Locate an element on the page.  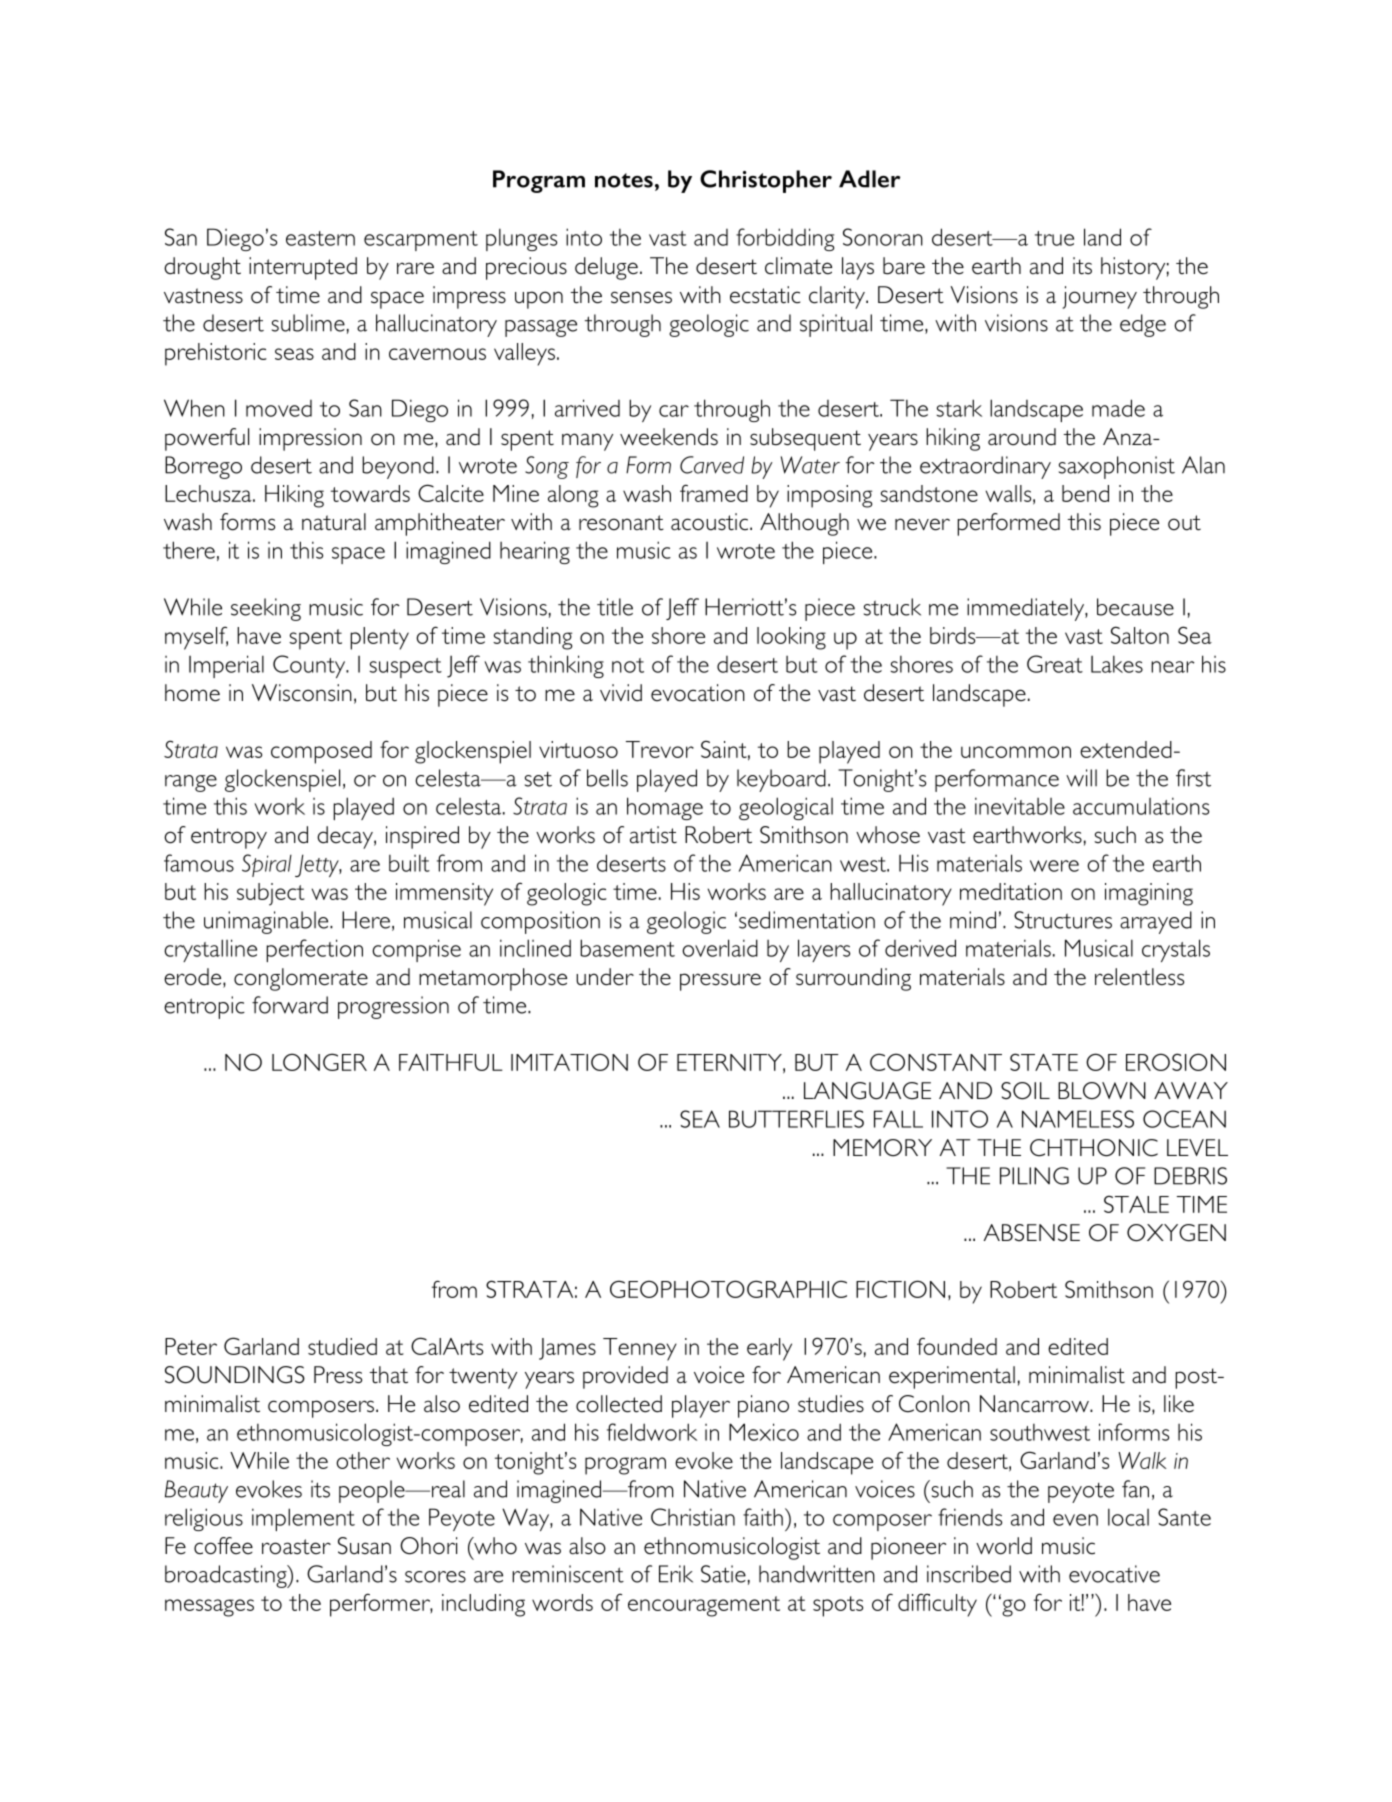
Erik is located at coordinates (676, 1574).
